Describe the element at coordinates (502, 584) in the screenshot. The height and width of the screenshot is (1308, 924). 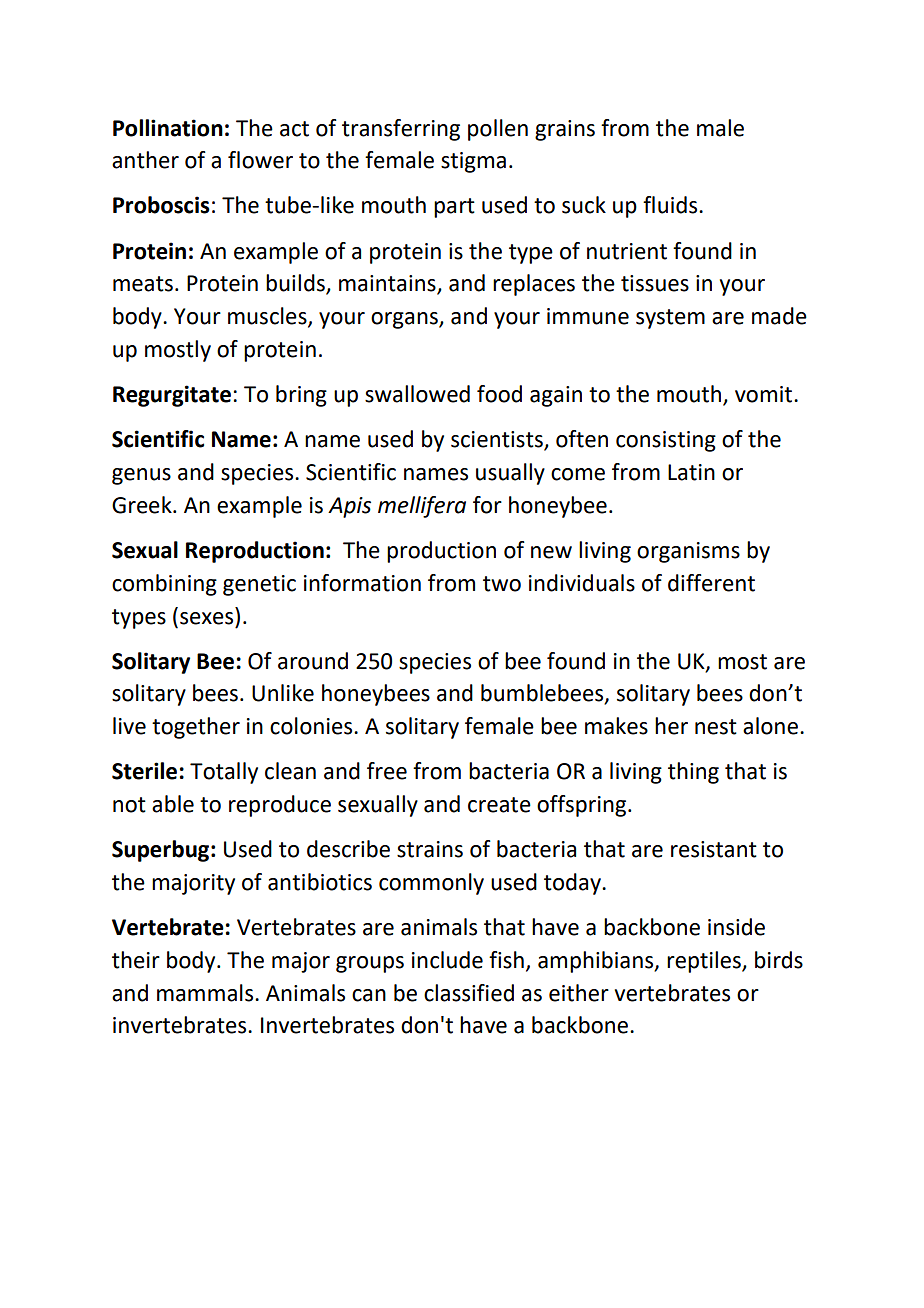
I see `two` at that location.
